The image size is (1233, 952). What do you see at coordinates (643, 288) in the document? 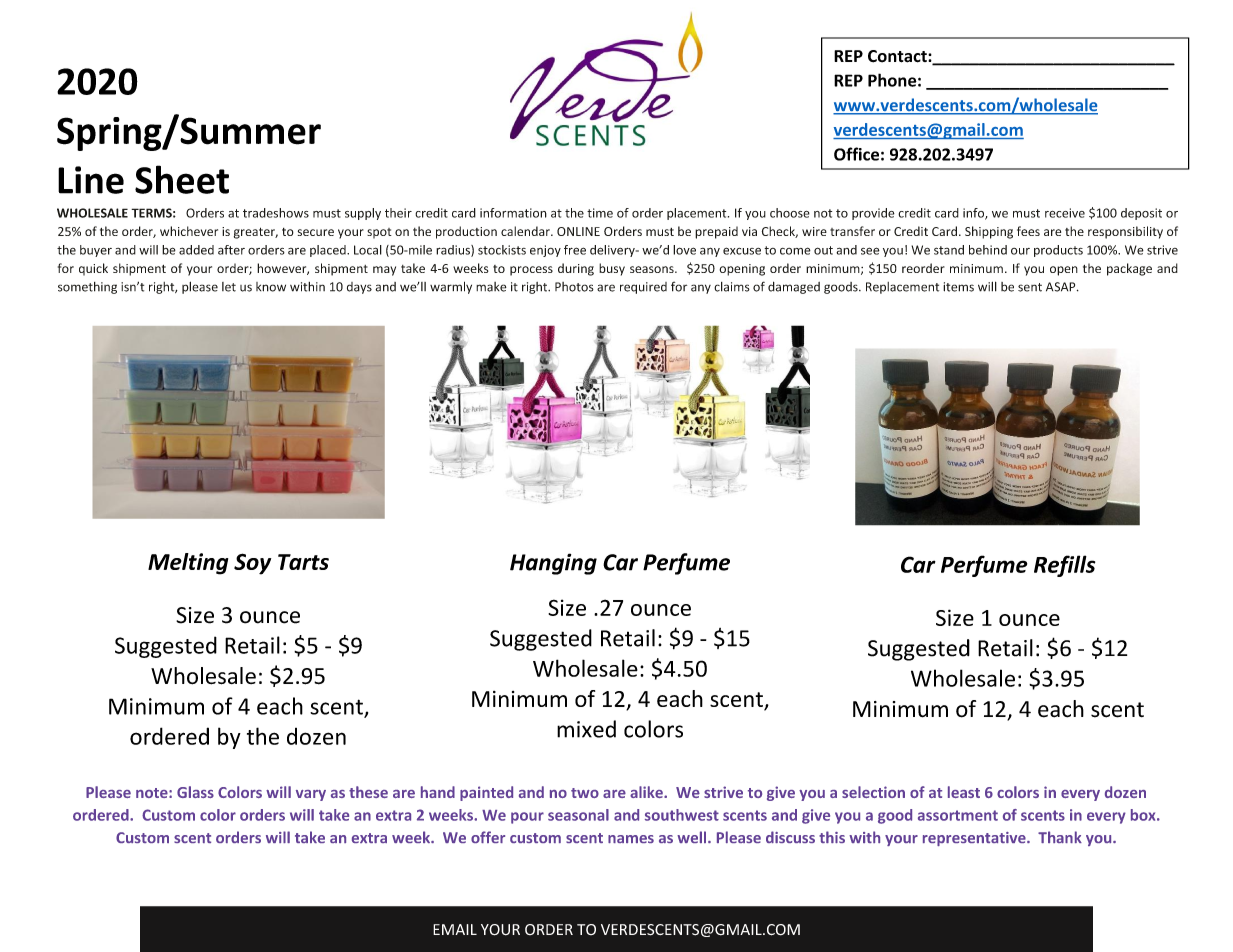
I see `required` at bounding box center [643, 288].
